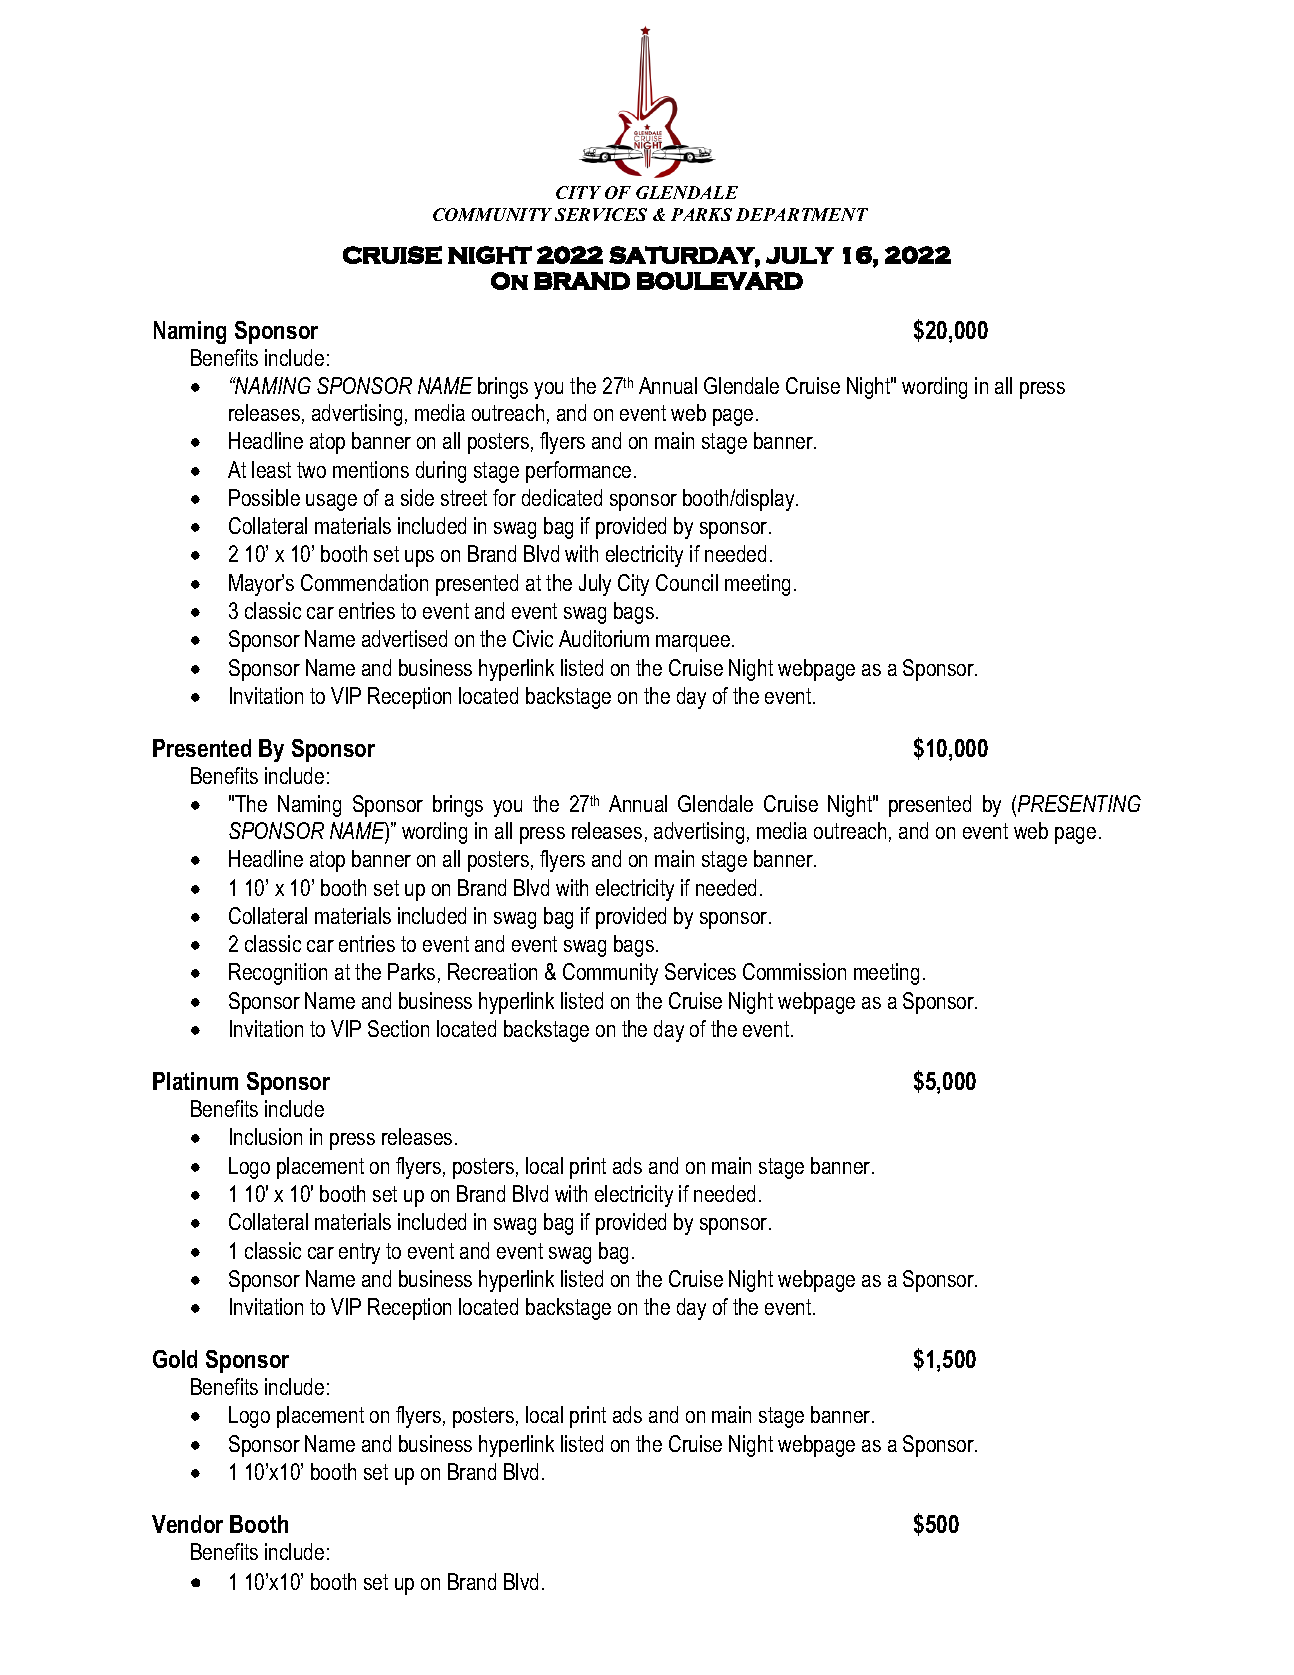 The width and height of the document is (1294, 1675). Describe the element at coordinates (278, 974) in the document. I see `Recognition` at that location.
